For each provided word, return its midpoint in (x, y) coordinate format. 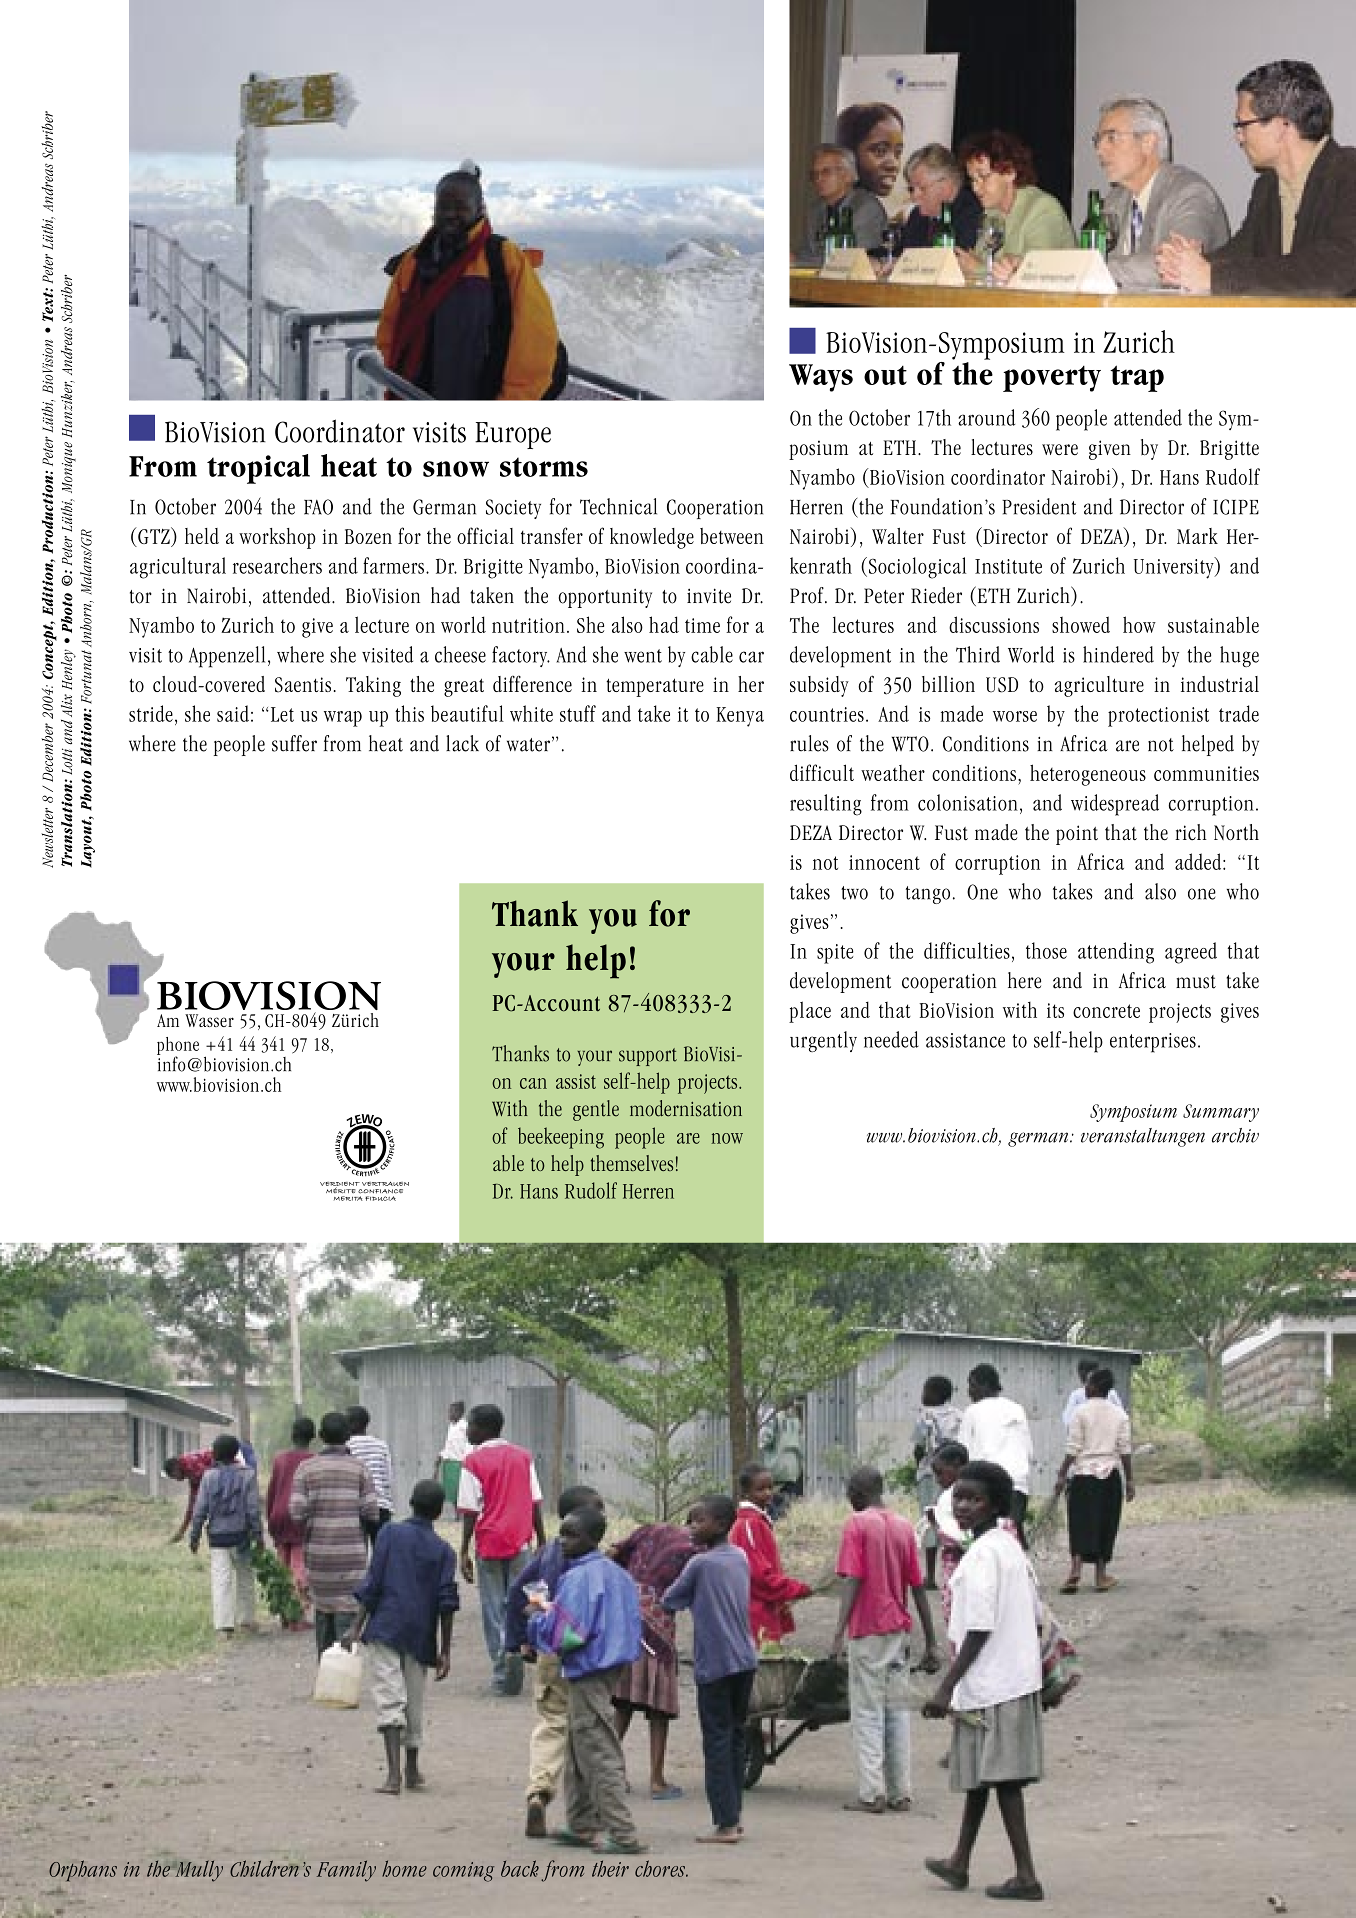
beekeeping (561, 1138)
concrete (1106, 1011)
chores (661, 1868)
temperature (655, 687)
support (648, 1057)
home (404, 1868)
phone (178, 1047)
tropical (258, 469)
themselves (632, 1163)
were (1060, 449)
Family (346, 1871)
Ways (821, 378)
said (233, 713)
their (610, 1868)
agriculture (1099, 686)
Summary (1221, 1113)
